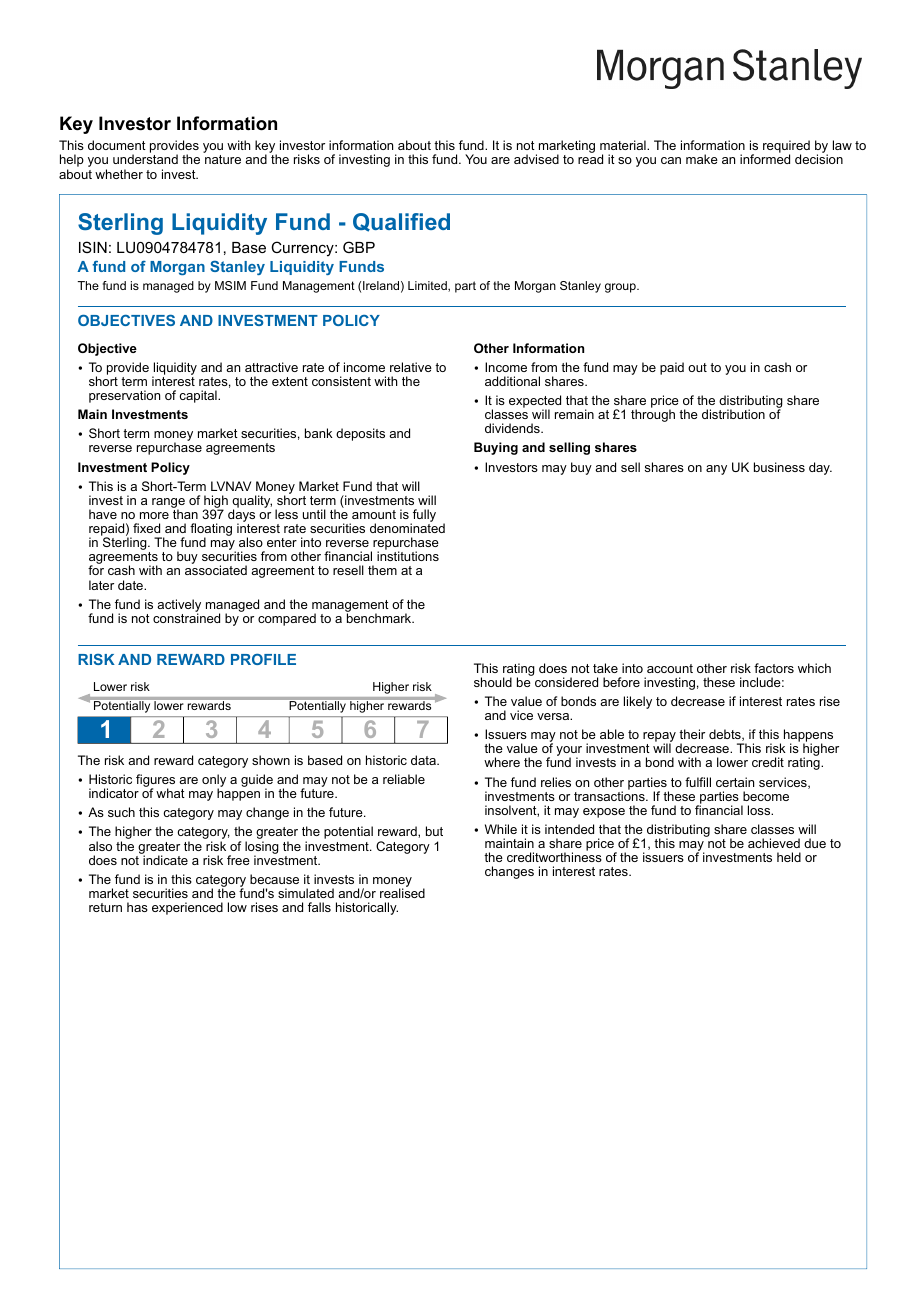  What do you see at coordinates (382, 570) in the screenshot?
I see `them` at bounding box center [382, 570].
